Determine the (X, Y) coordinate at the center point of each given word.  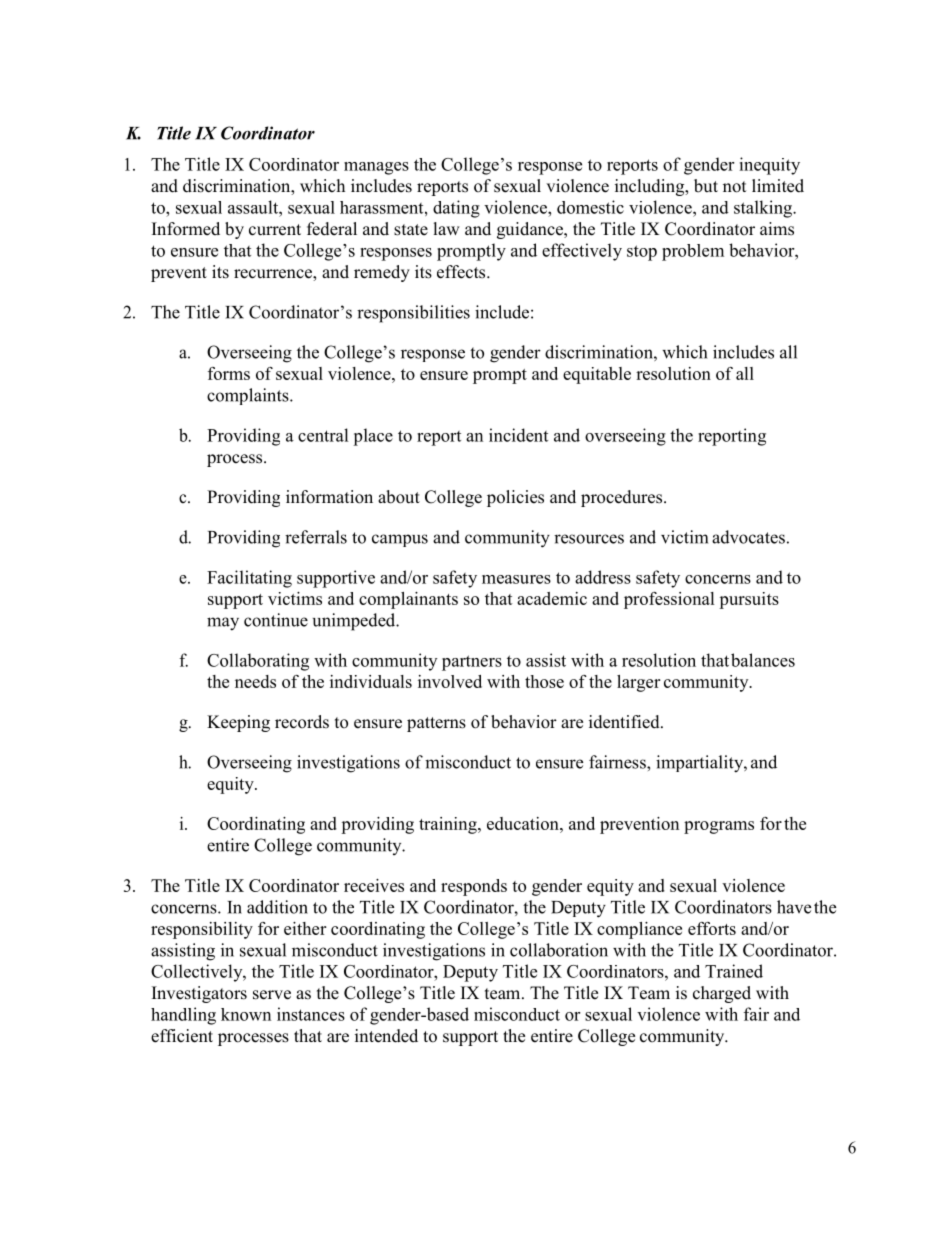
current (275, 230)
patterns (436, 724)
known (246, 1014)
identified (625, 722)
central (323, 435)
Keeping (238, 723)
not (734, 187)
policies (515, 498)
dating (456, 209)
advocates (748, 537)
